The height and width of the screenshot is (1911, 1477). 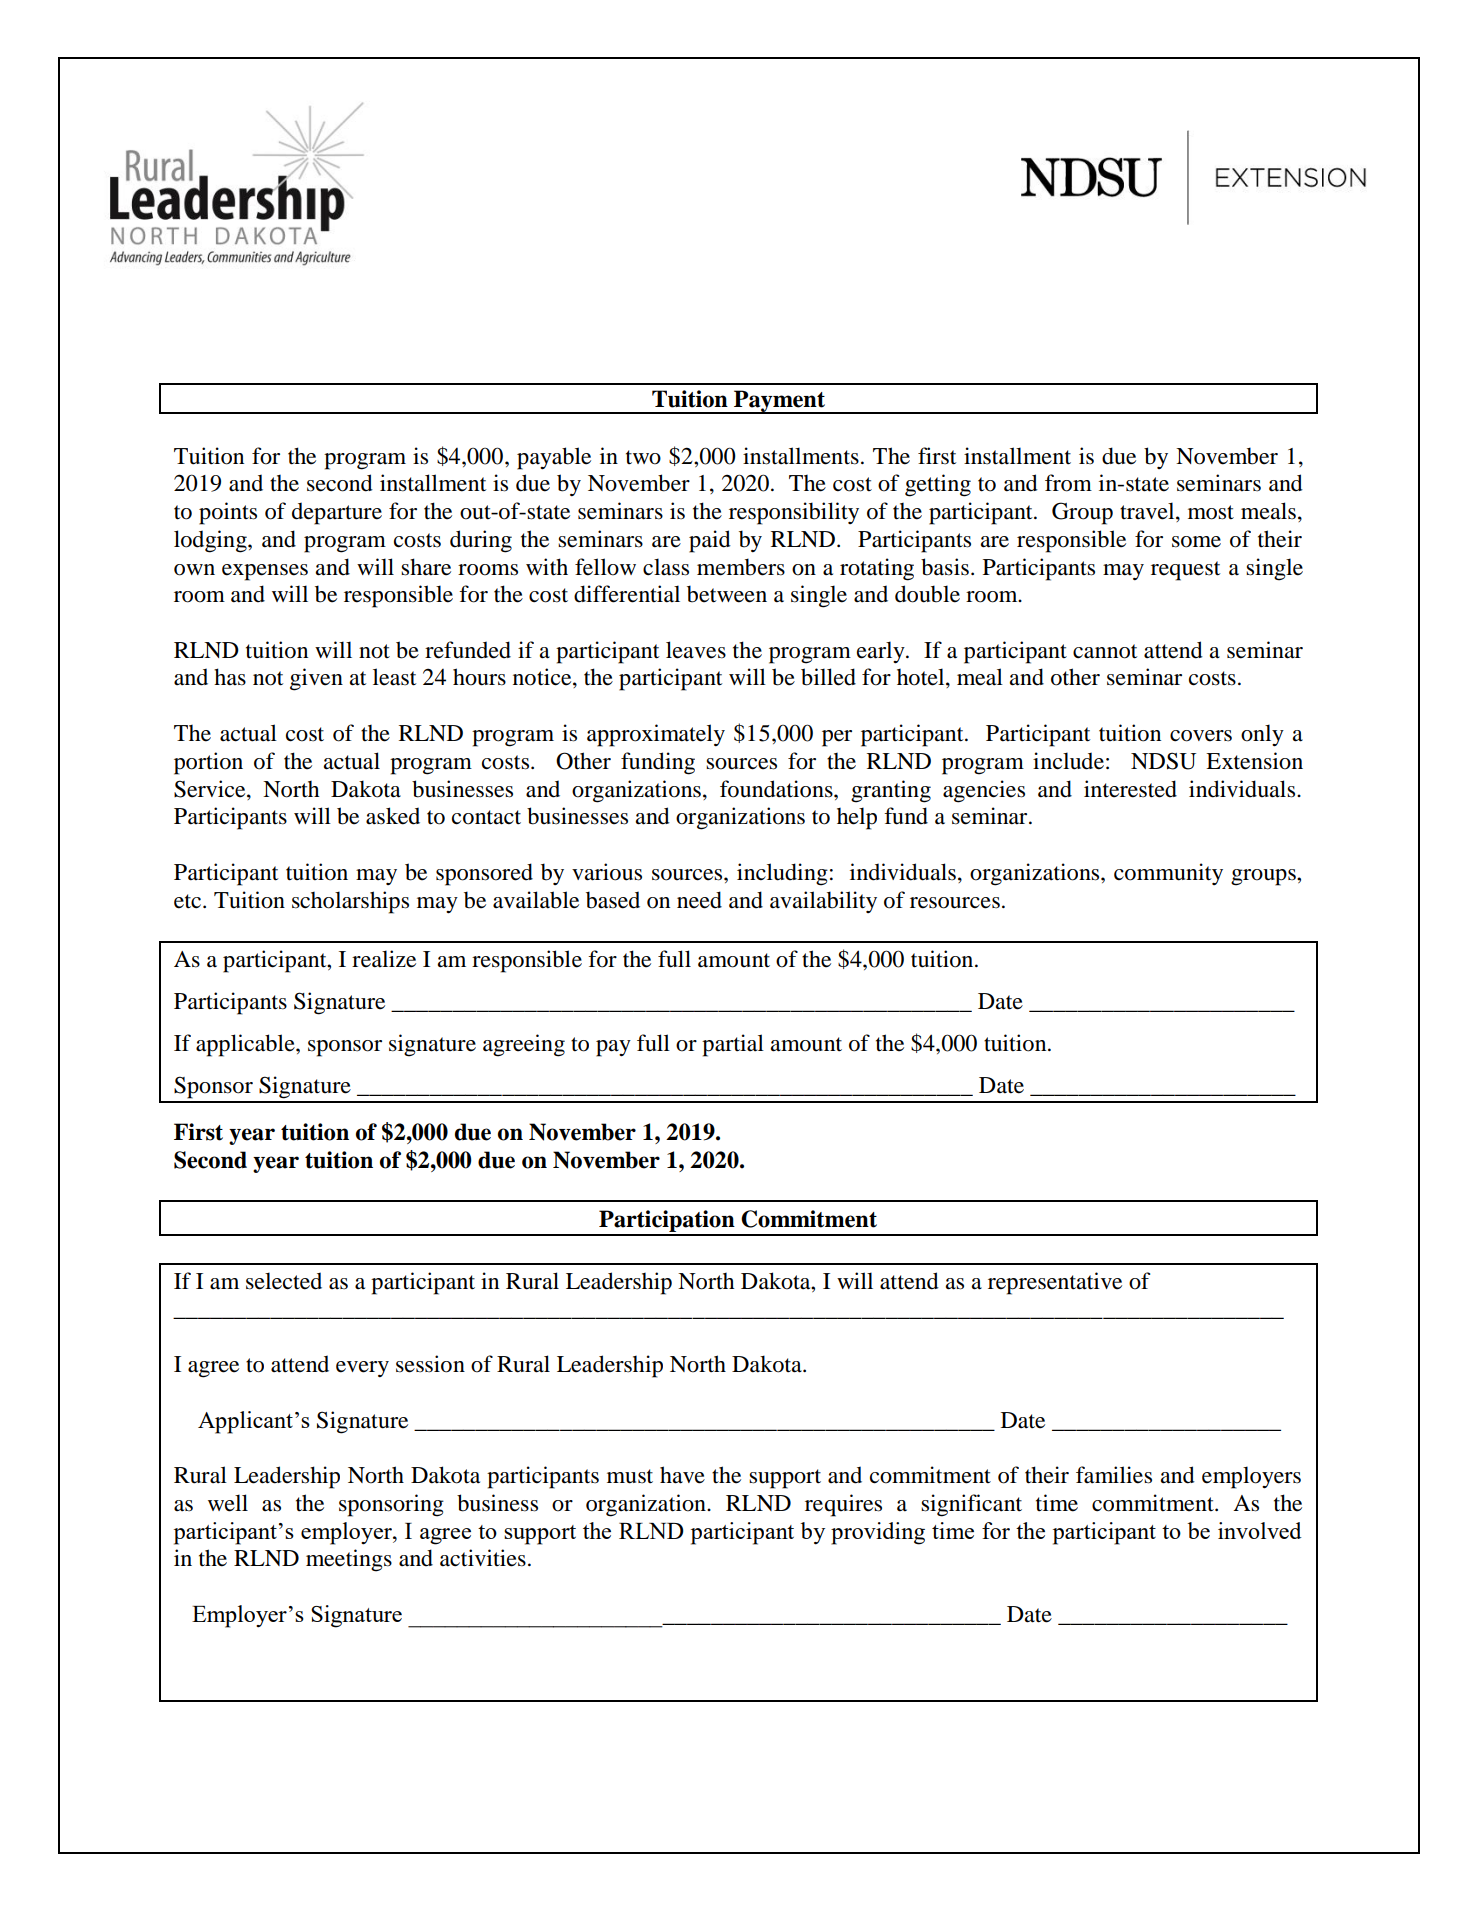 I want to click on Payment, so click(x=779, y=402).
